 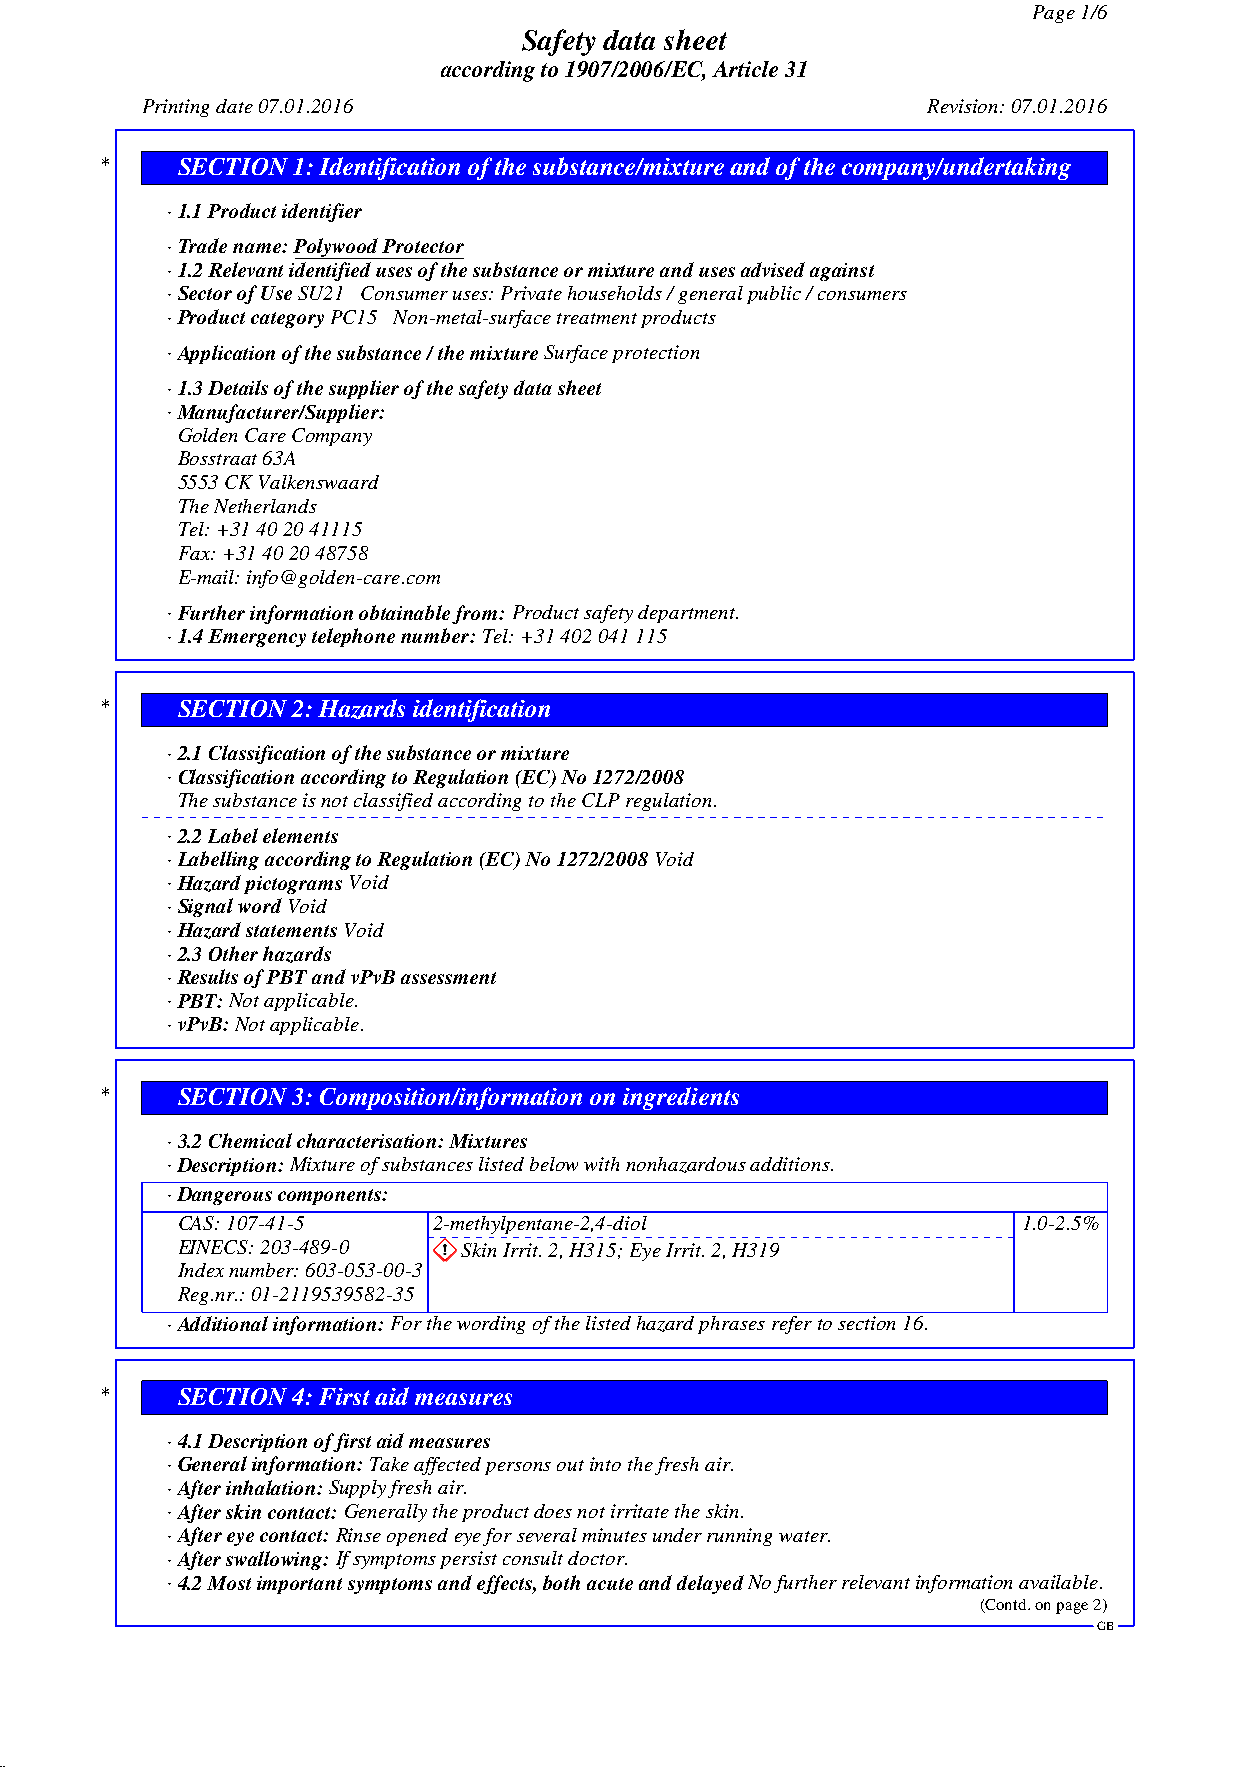 I want to click on Emergency, so click(x=257, y=638).
